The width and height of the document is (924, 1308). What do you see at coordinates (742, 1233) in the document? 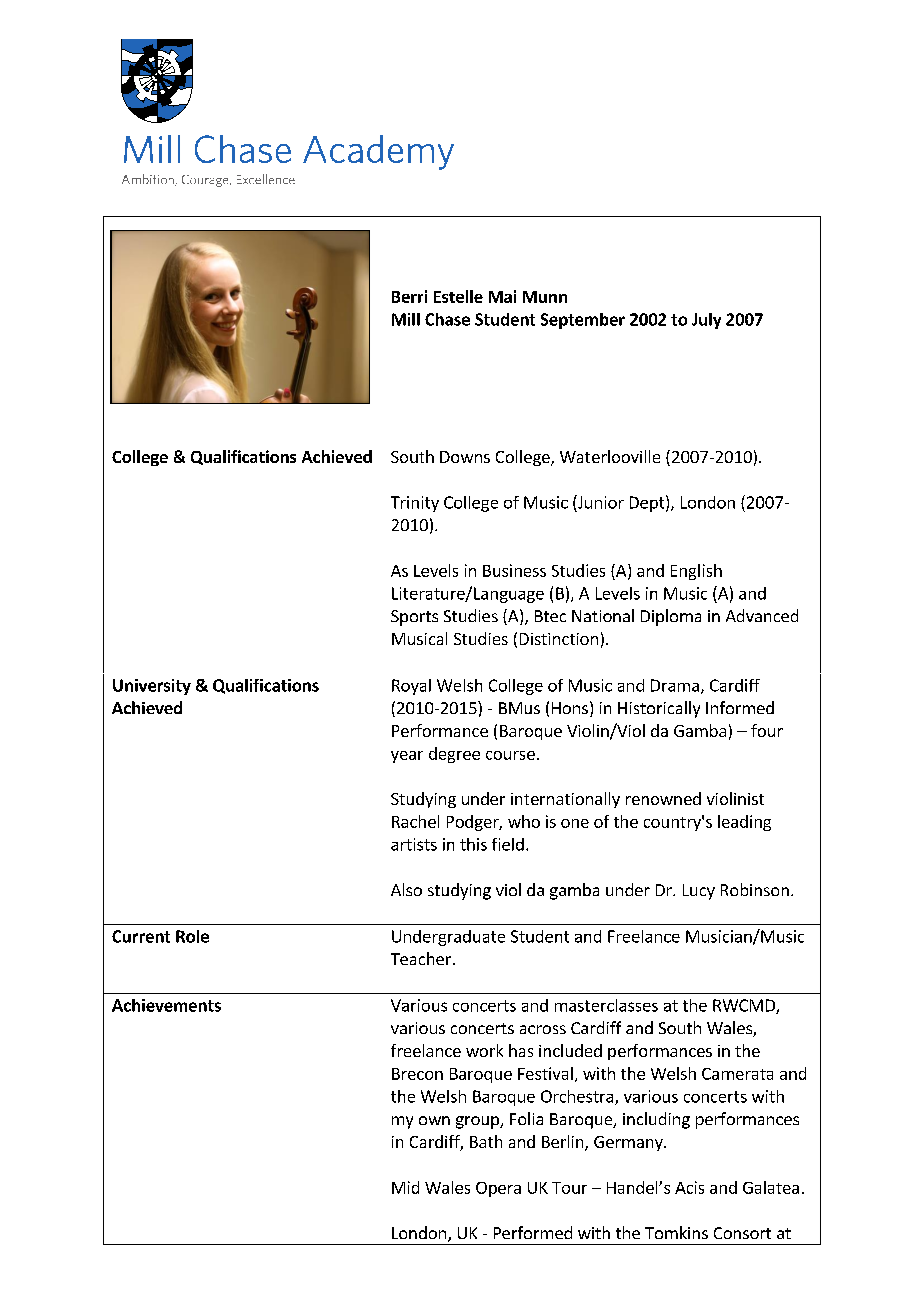
I see `Consort` at bounding box center [742, 1233].
